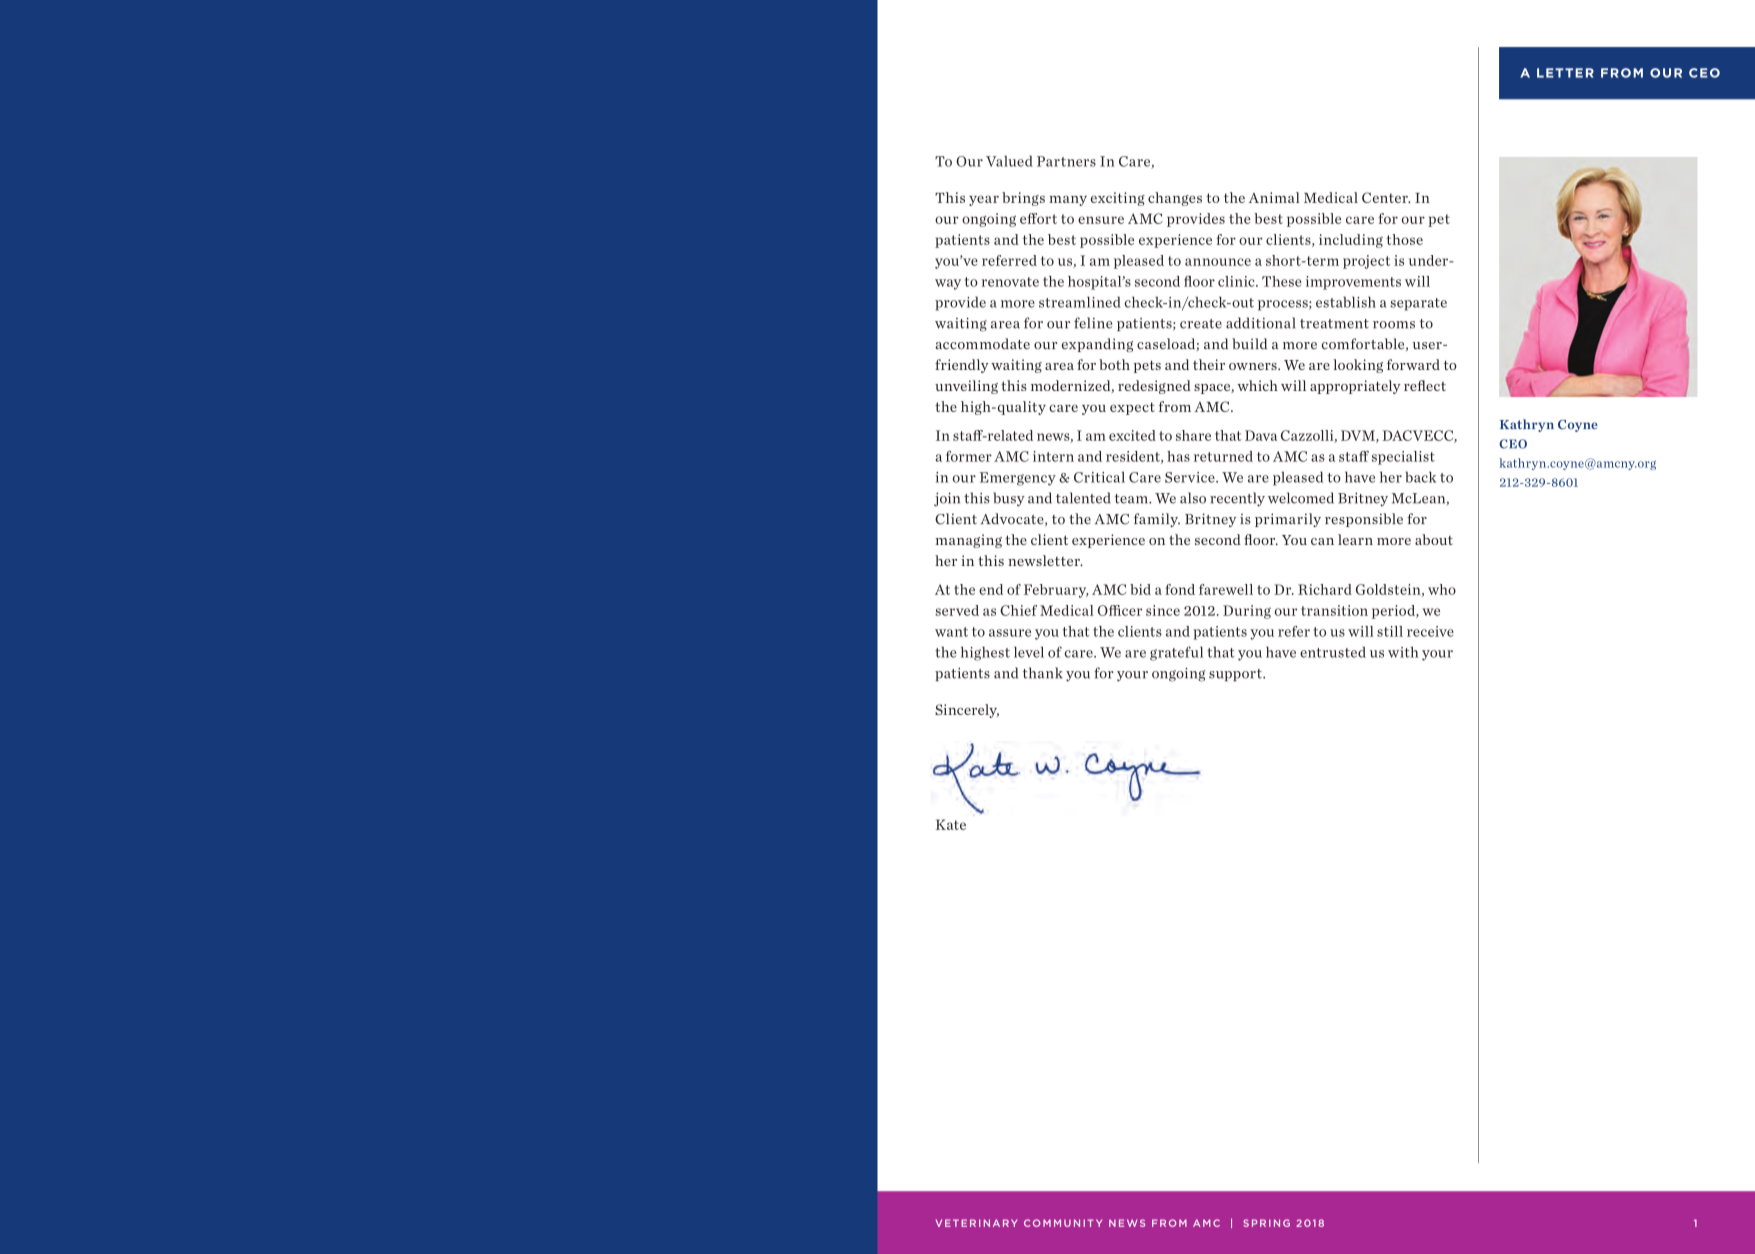 The height and width of the image is (1254, 1755). What do you see at coordinates (1403, 652) in the image?
I see `with` at bounding box center [1403, 652].
